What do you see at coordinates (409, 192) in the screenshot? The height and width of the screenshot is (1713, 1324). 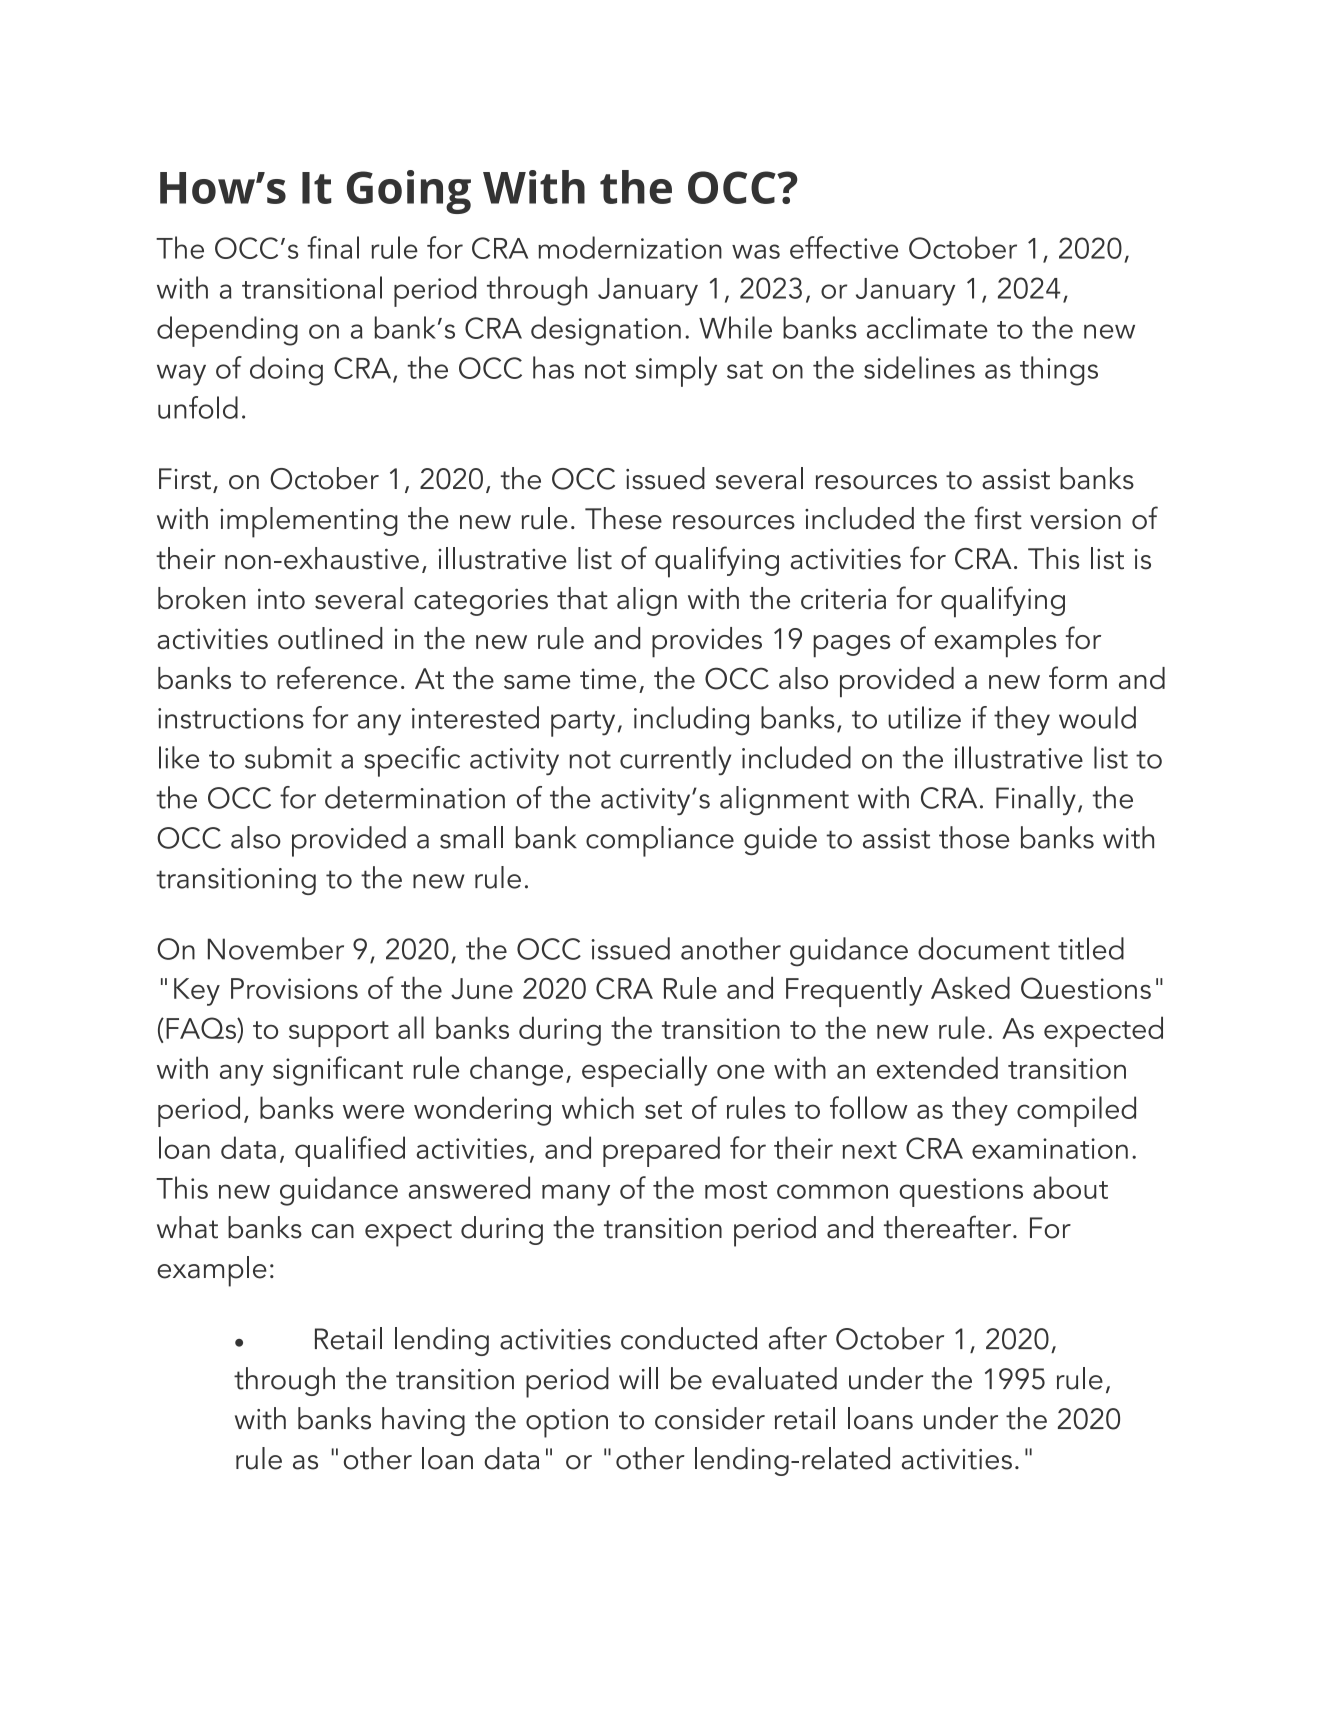 I see `Going` at bounding box center [409, 192].
